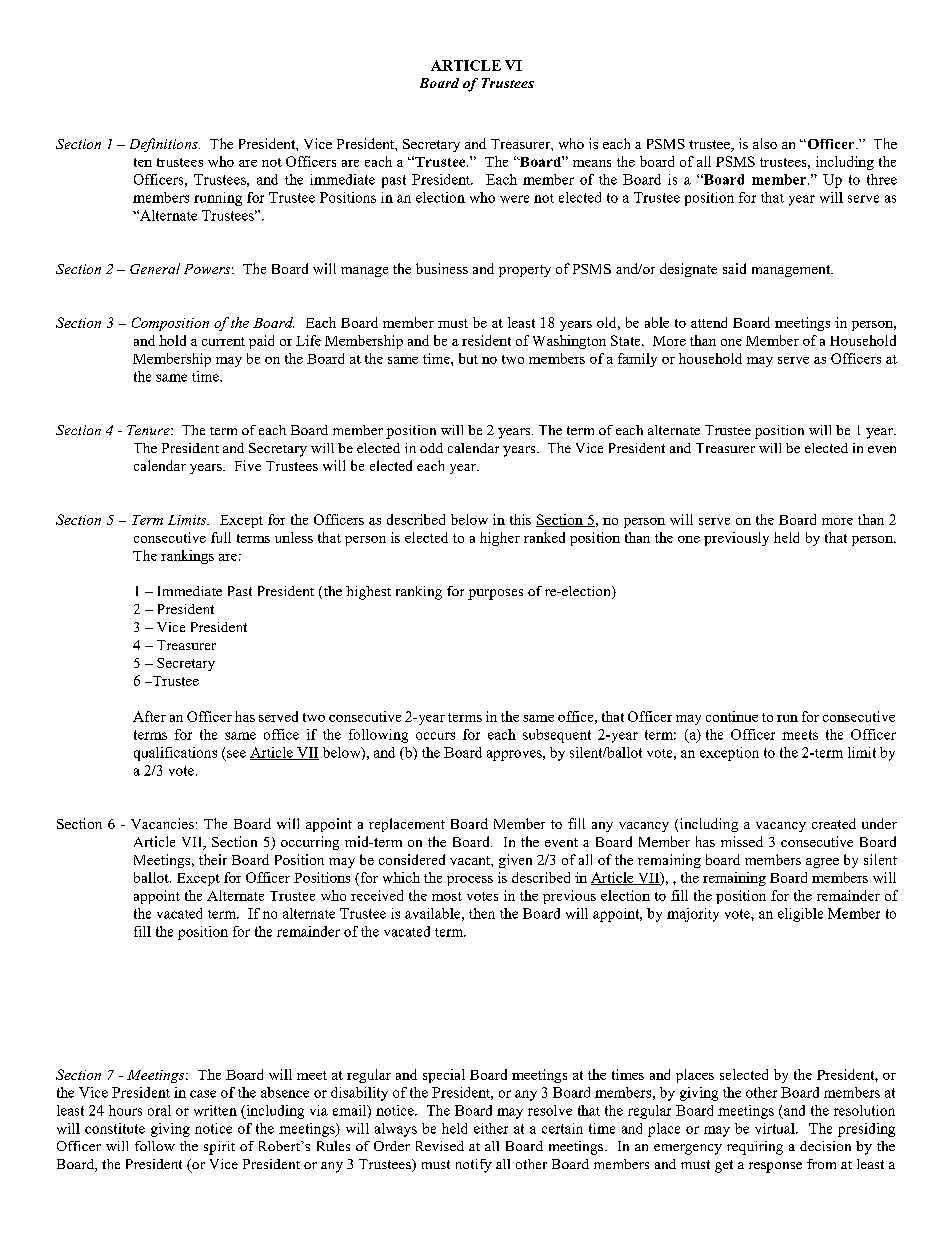 The width and height of the screenshot is (952, 1233). I want to click on continue, so click(732, 716).
